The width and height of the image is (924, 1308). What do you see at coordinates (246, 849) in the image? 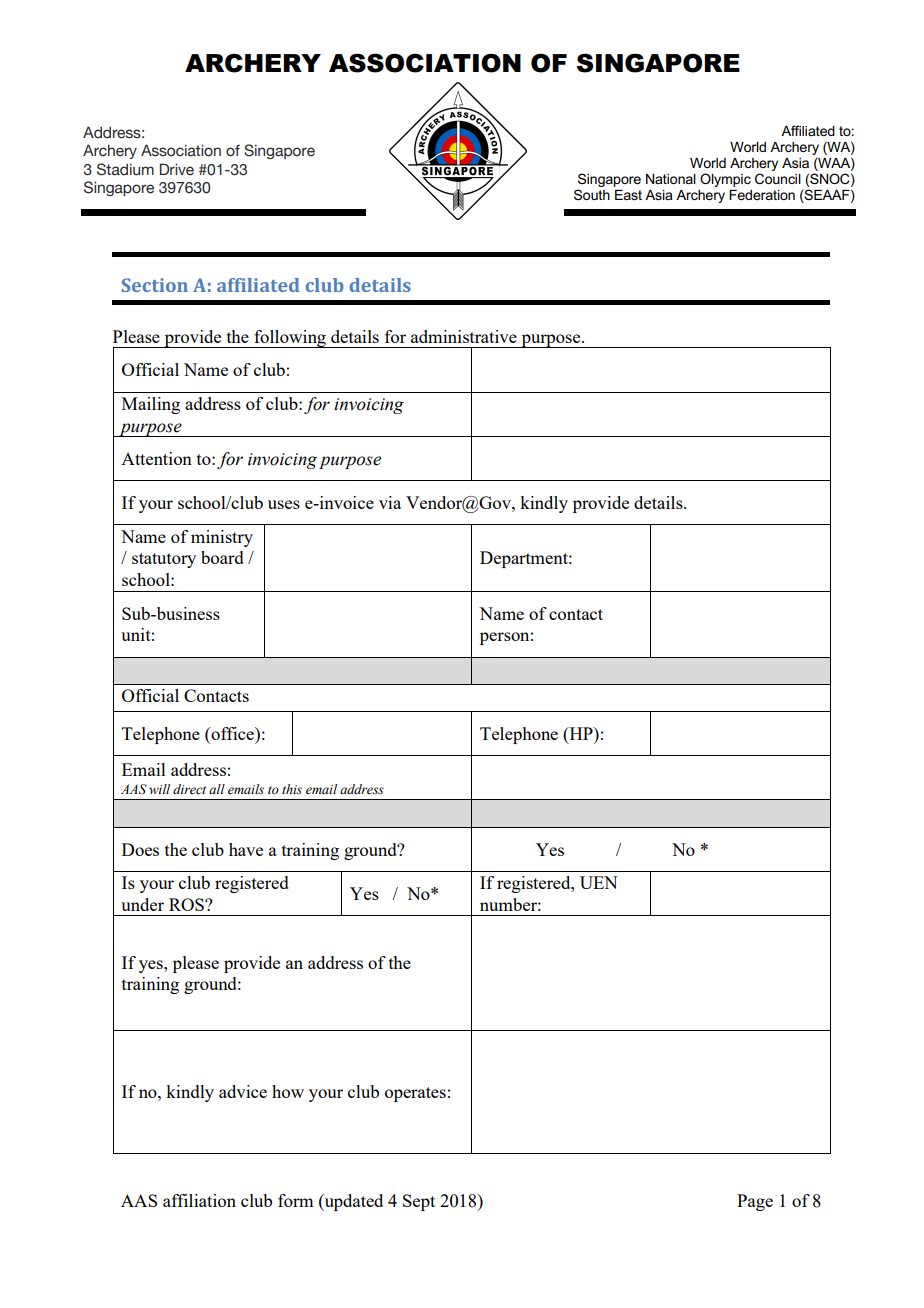
I see `have` at bounding box center [246, 849].
